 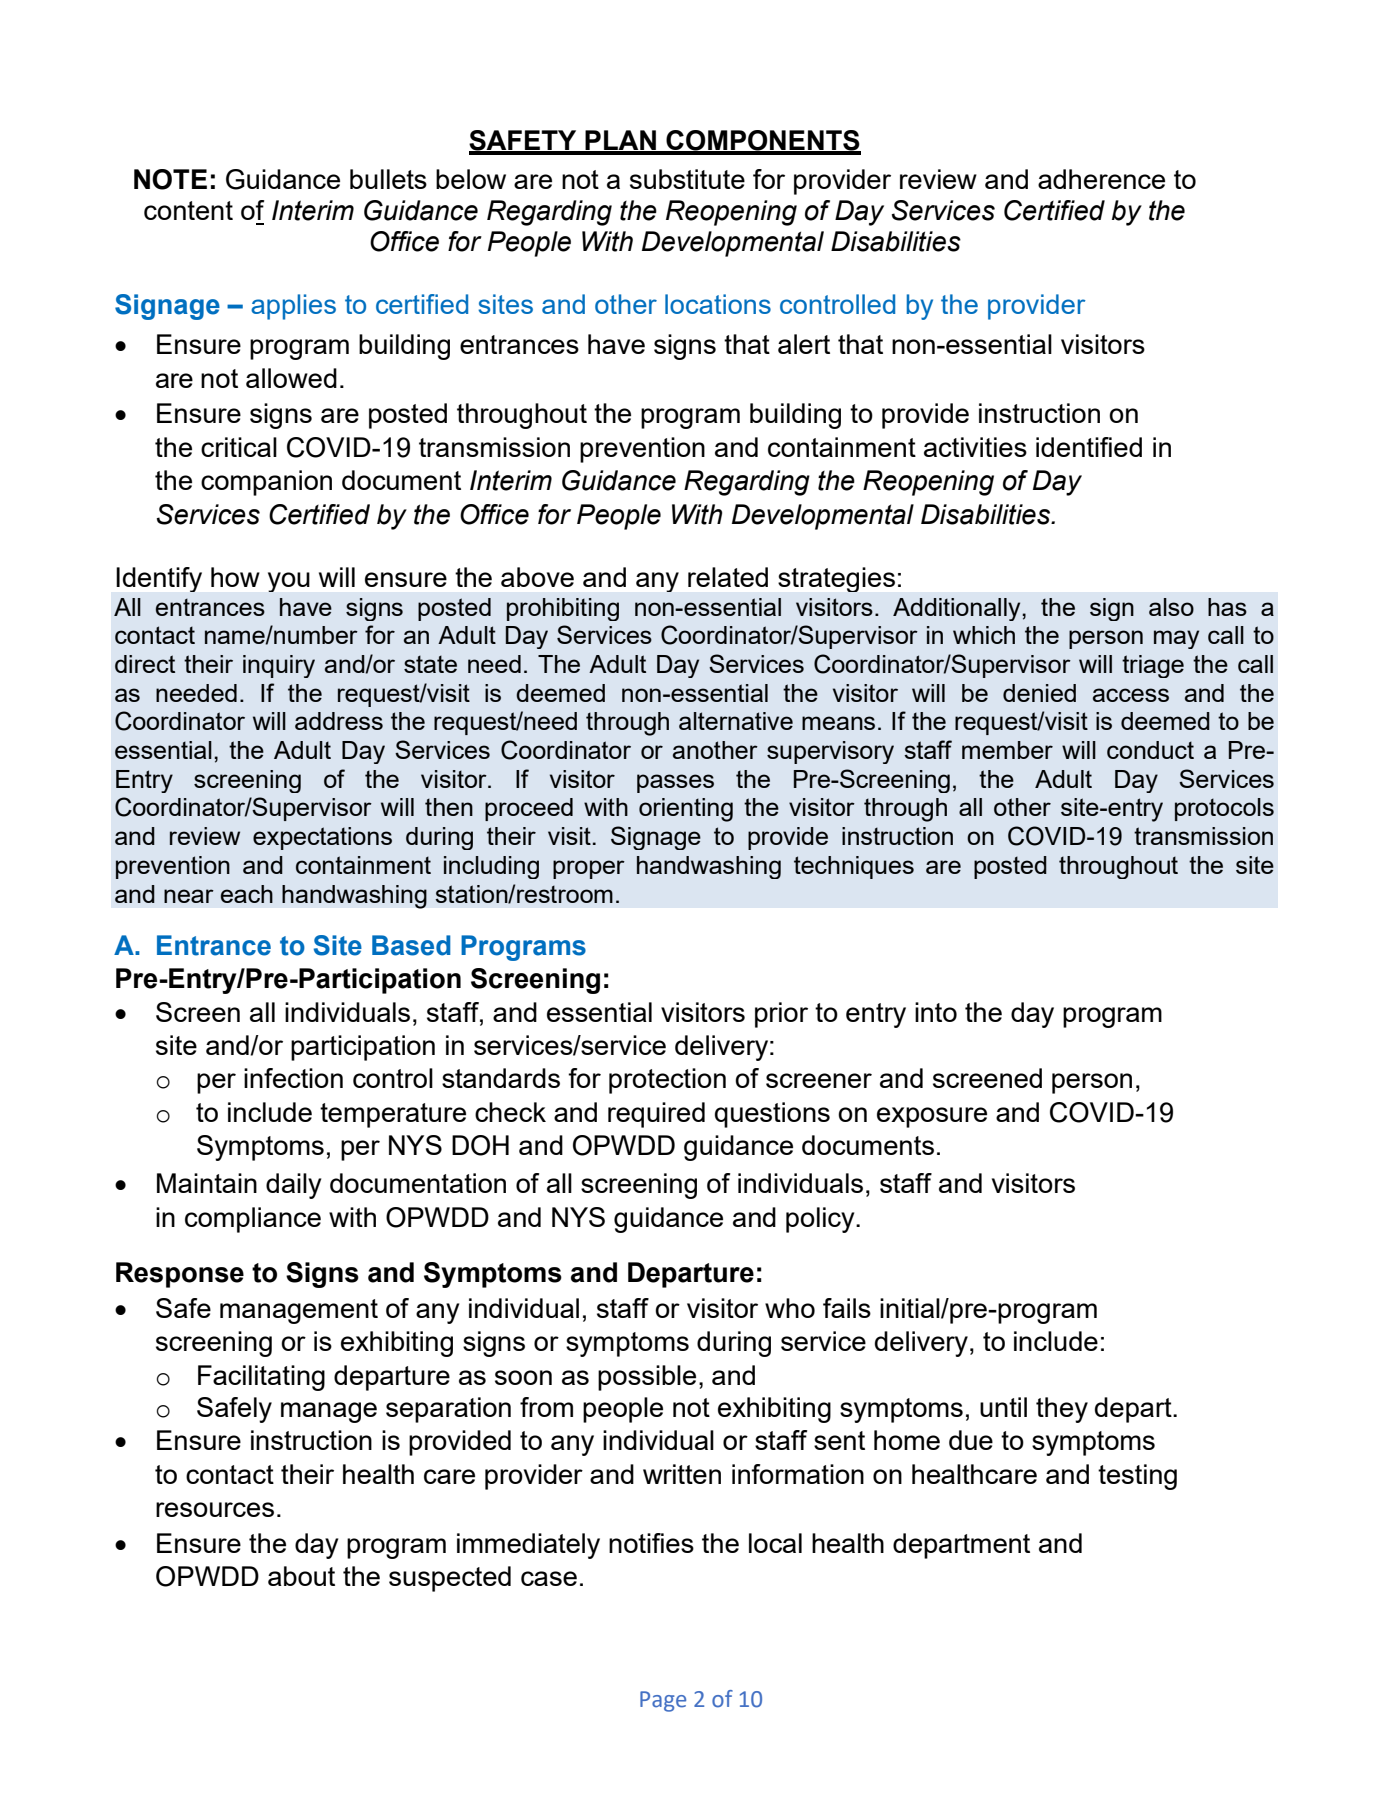 What do you see at coordinates (1101, 179) in the screenshot?
I see `adherence` at bounding box center [1101, 179].
